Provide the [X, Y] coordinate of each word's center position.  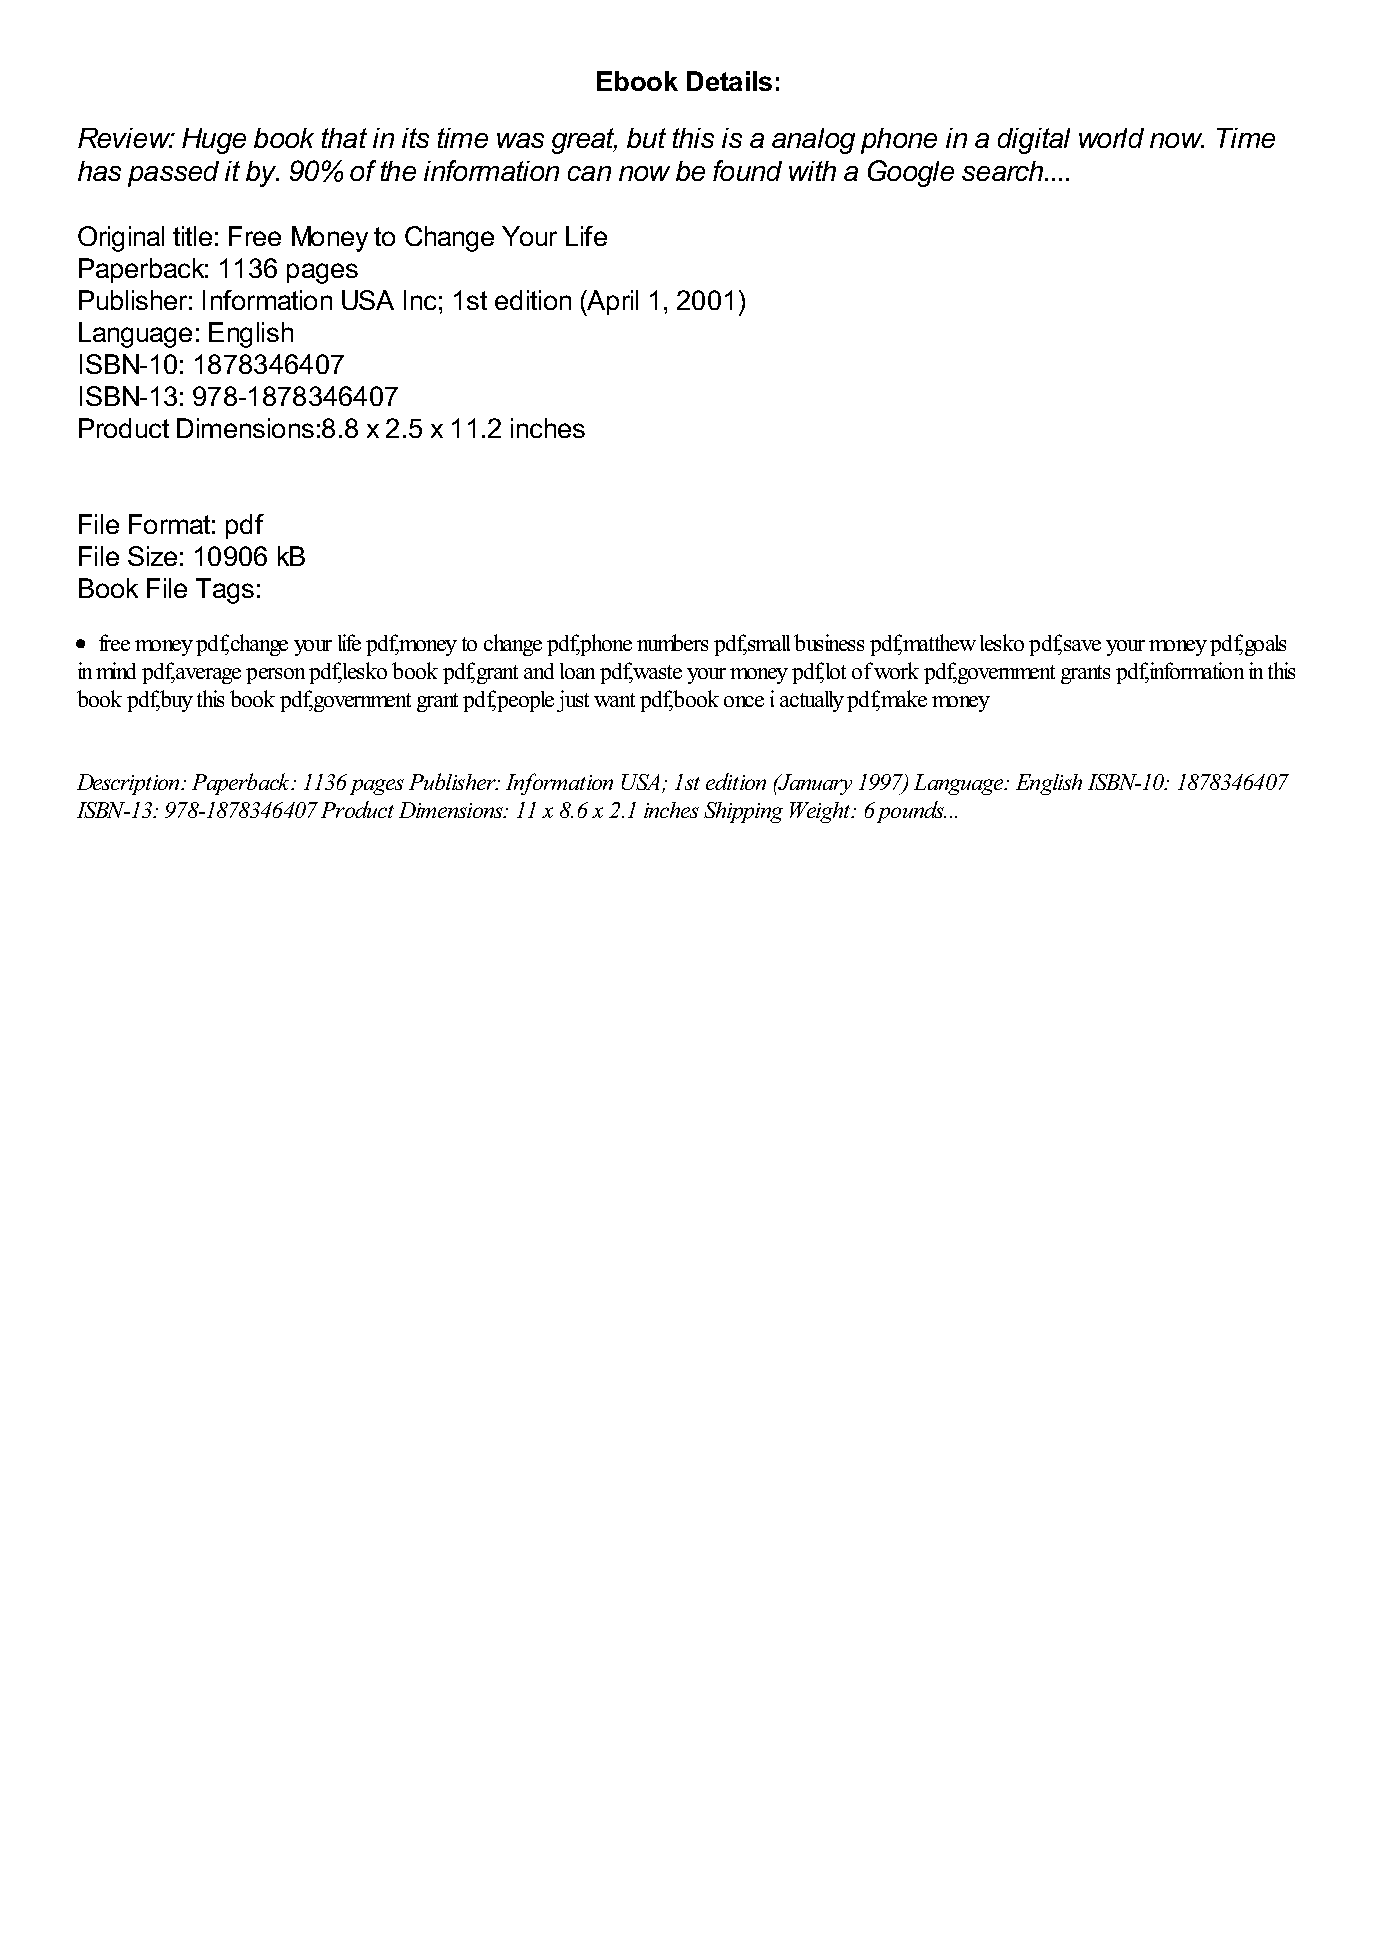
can [589, 173]
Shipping [743, 812]
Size [152, 556]
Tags [225, 591]
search [1004, 171]
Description [130, 784]
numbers [672, 642]
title [192, 236]
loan [577, 671]
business [829, 642]
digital [1034, 141]
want [614, 700]
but [646, 138]
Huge [214, 141]
